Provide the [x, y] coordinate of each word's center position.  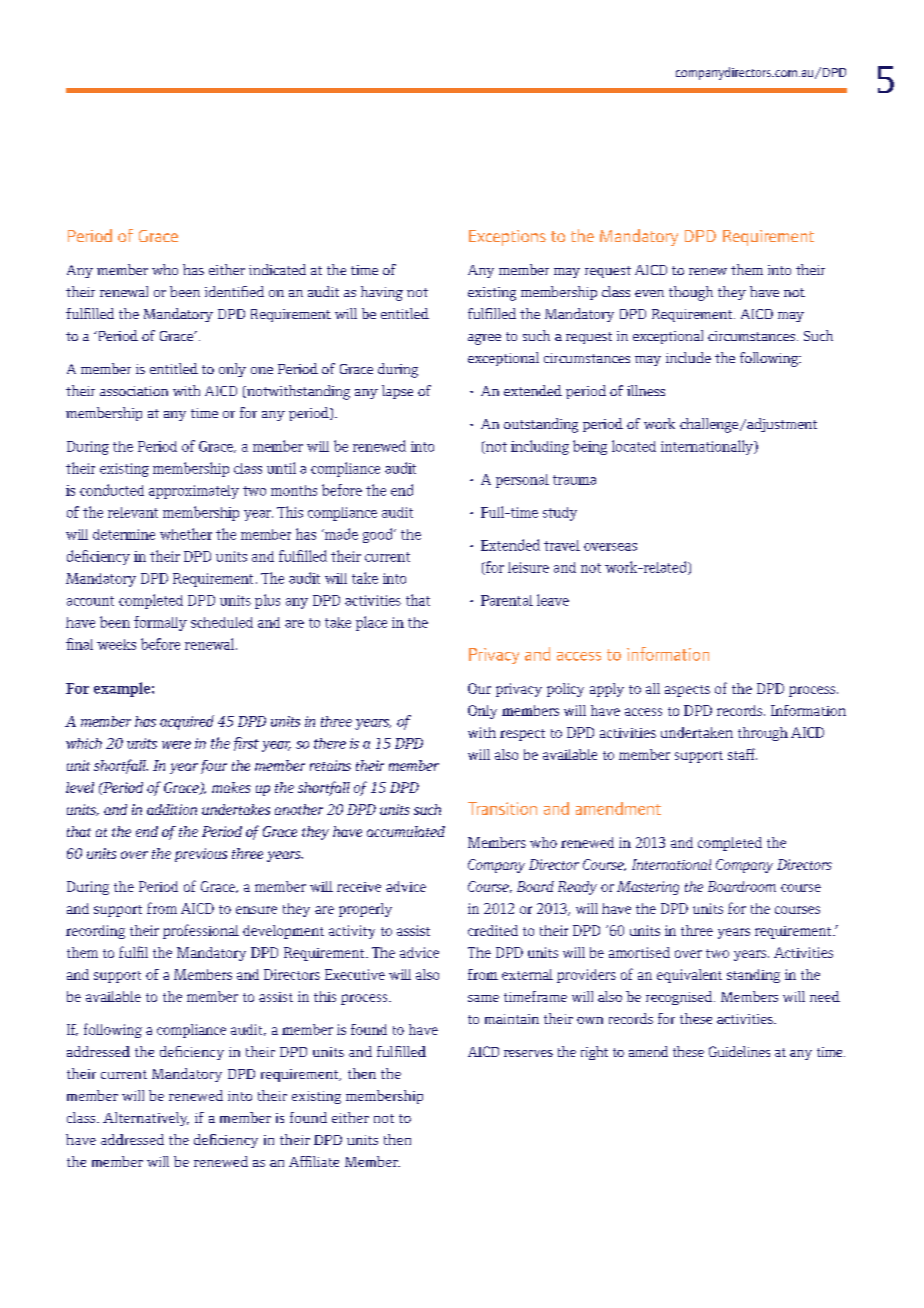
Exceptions [507, 238]
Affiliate [314, 1161]
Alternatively [146, 1119]
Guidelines [739, 1051]
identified [234, 291]
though [691, 293]
